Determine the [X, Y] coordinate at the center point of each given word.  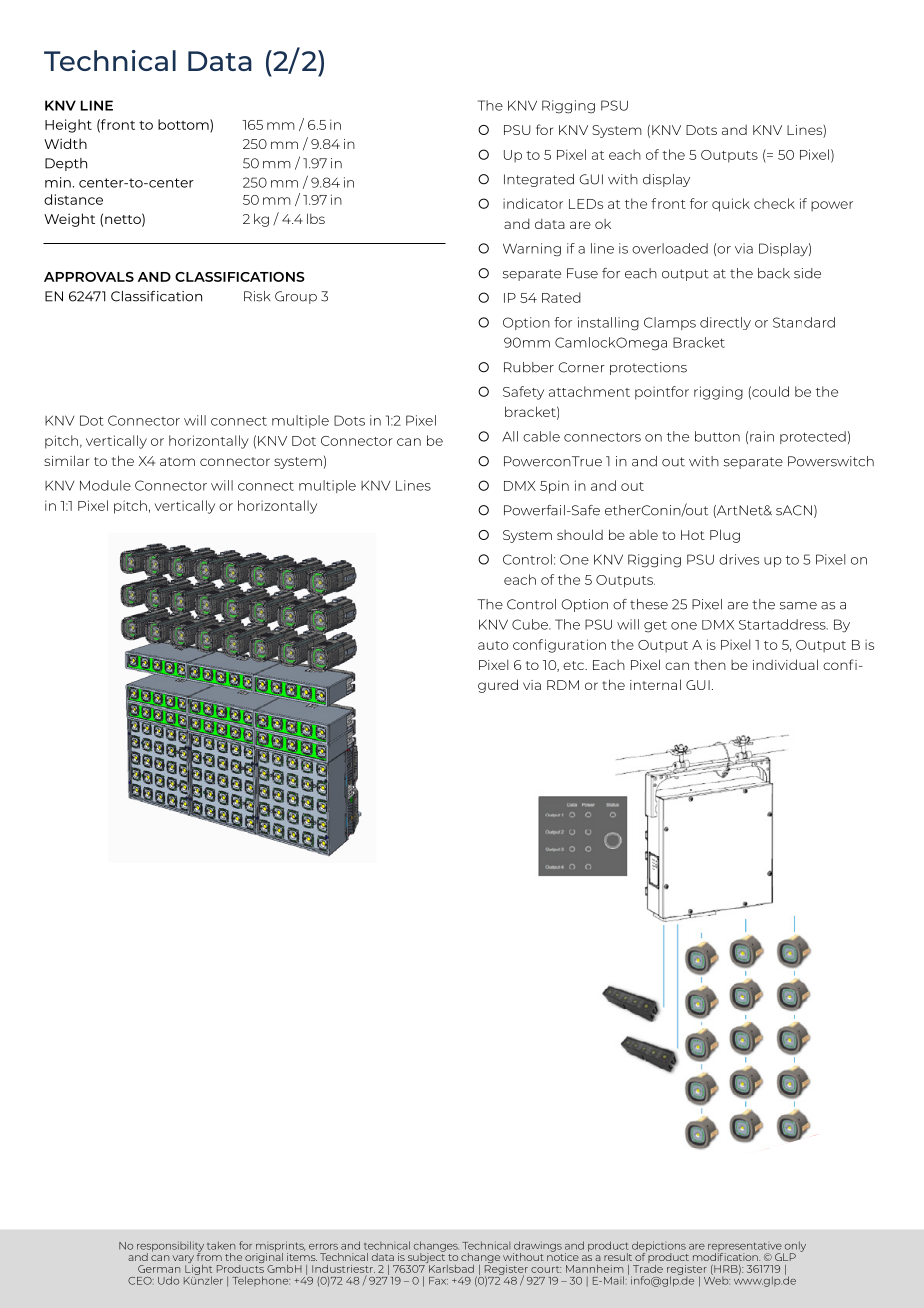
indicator [533, 203]
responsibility [170, 1247]
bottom [184, 125]
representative [746, 1248]
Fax [438, 1281]
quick [731, 205]
